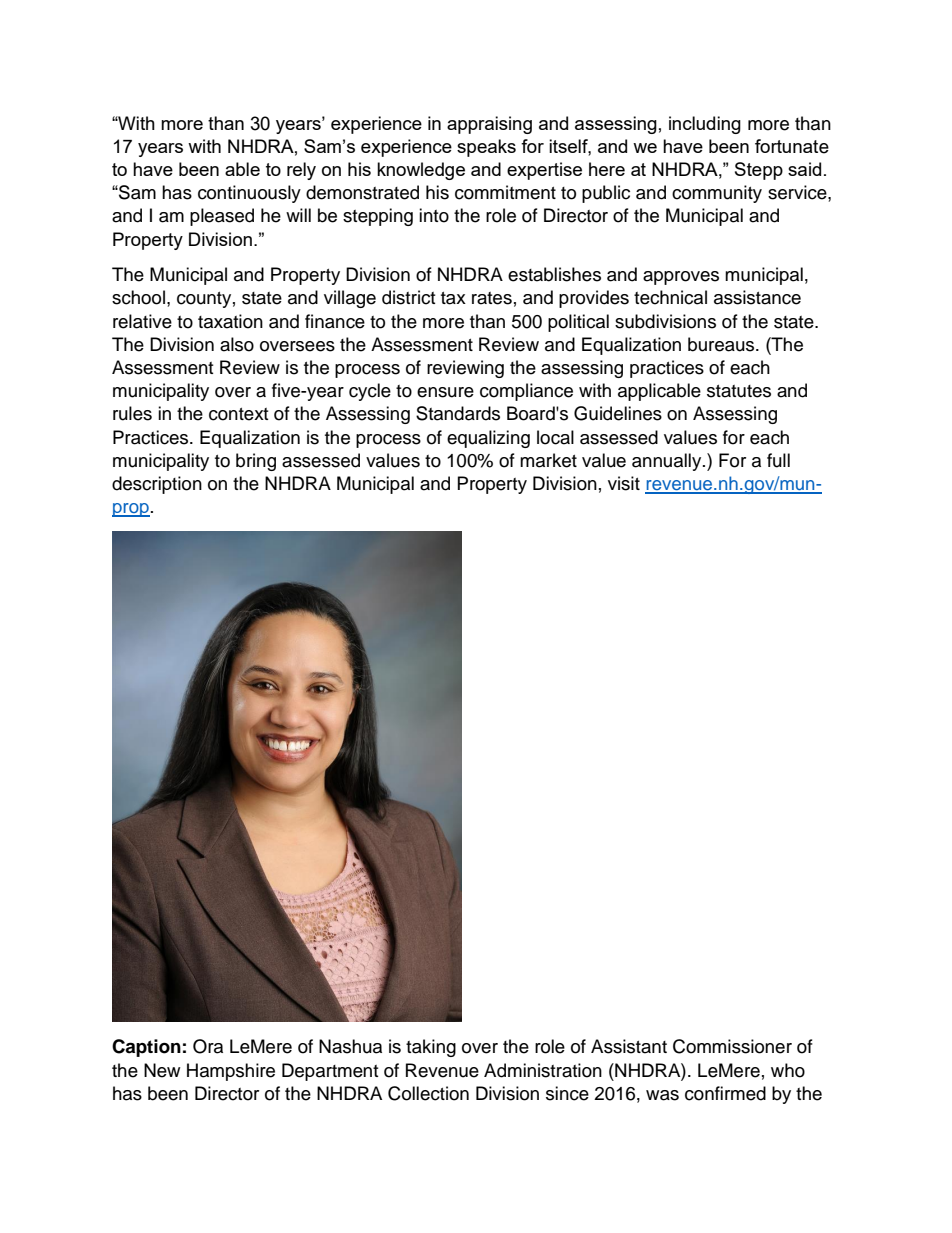 The image size is (952, 1233). What do you see at coordinates (157, 485) in the screenshot?
I see `description` at bounding box center [157, 485].
